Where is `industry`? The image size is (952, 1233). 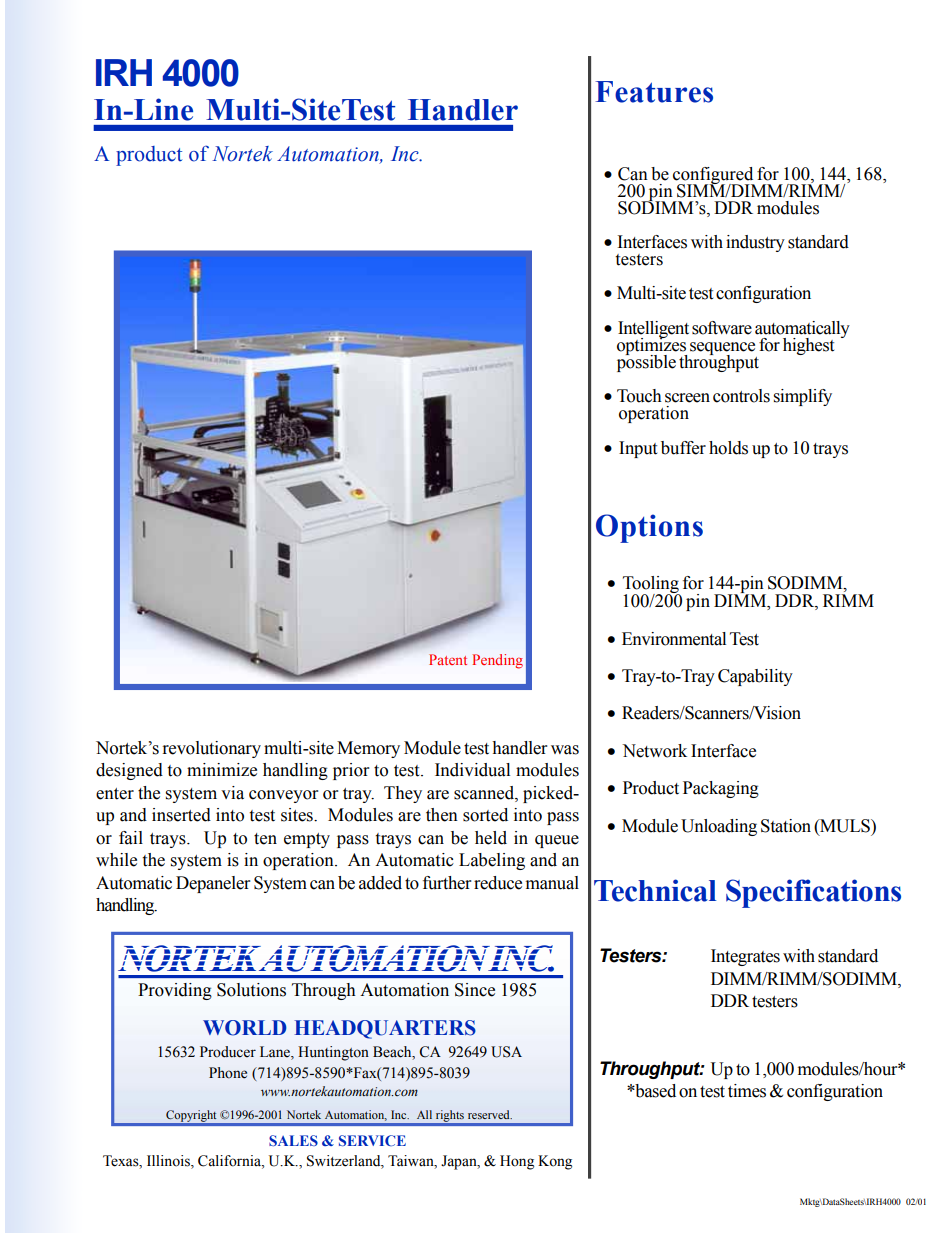 industry is located at coordinates (755, 243).
